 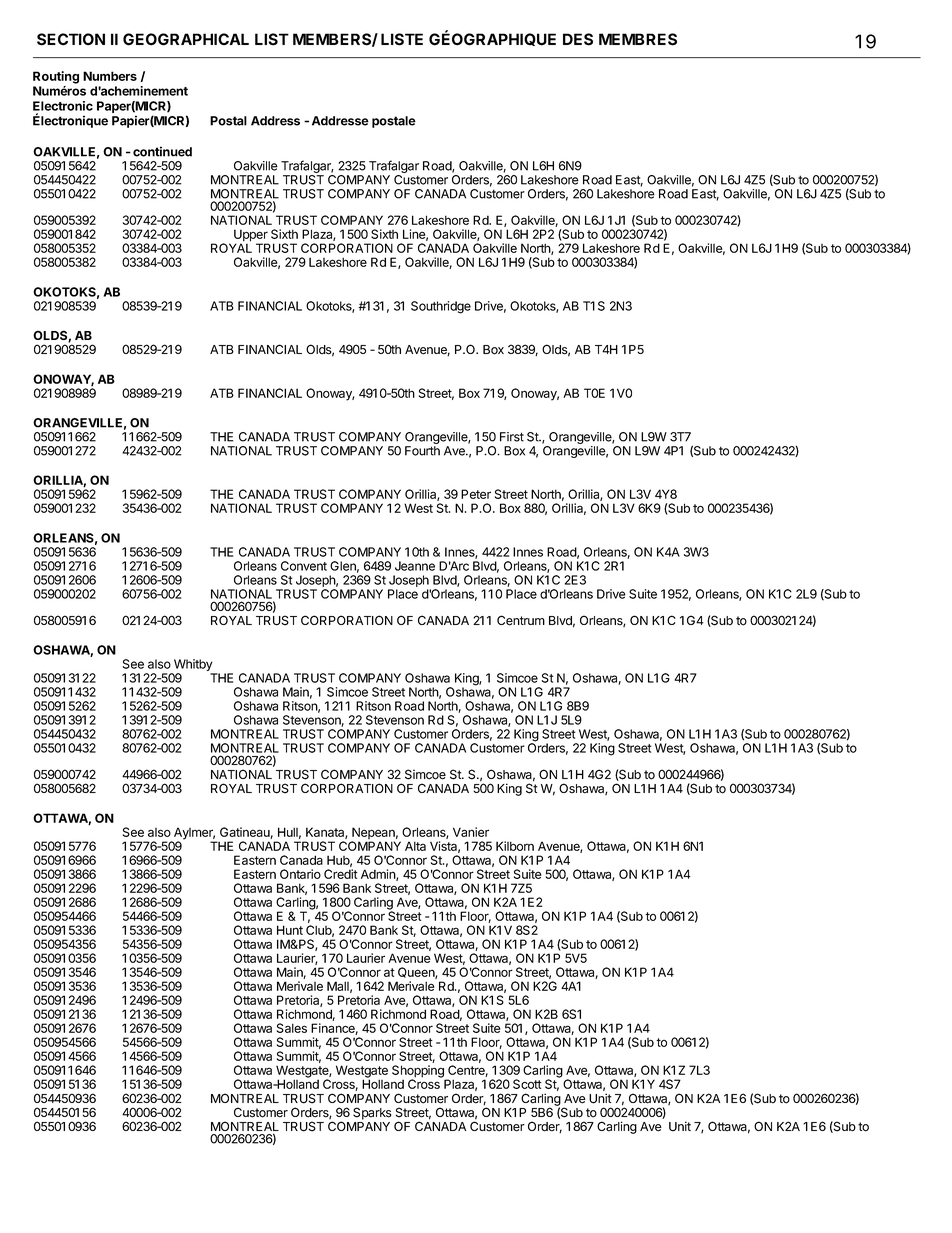 I want to click on DES, so click(x=578, y=39).
